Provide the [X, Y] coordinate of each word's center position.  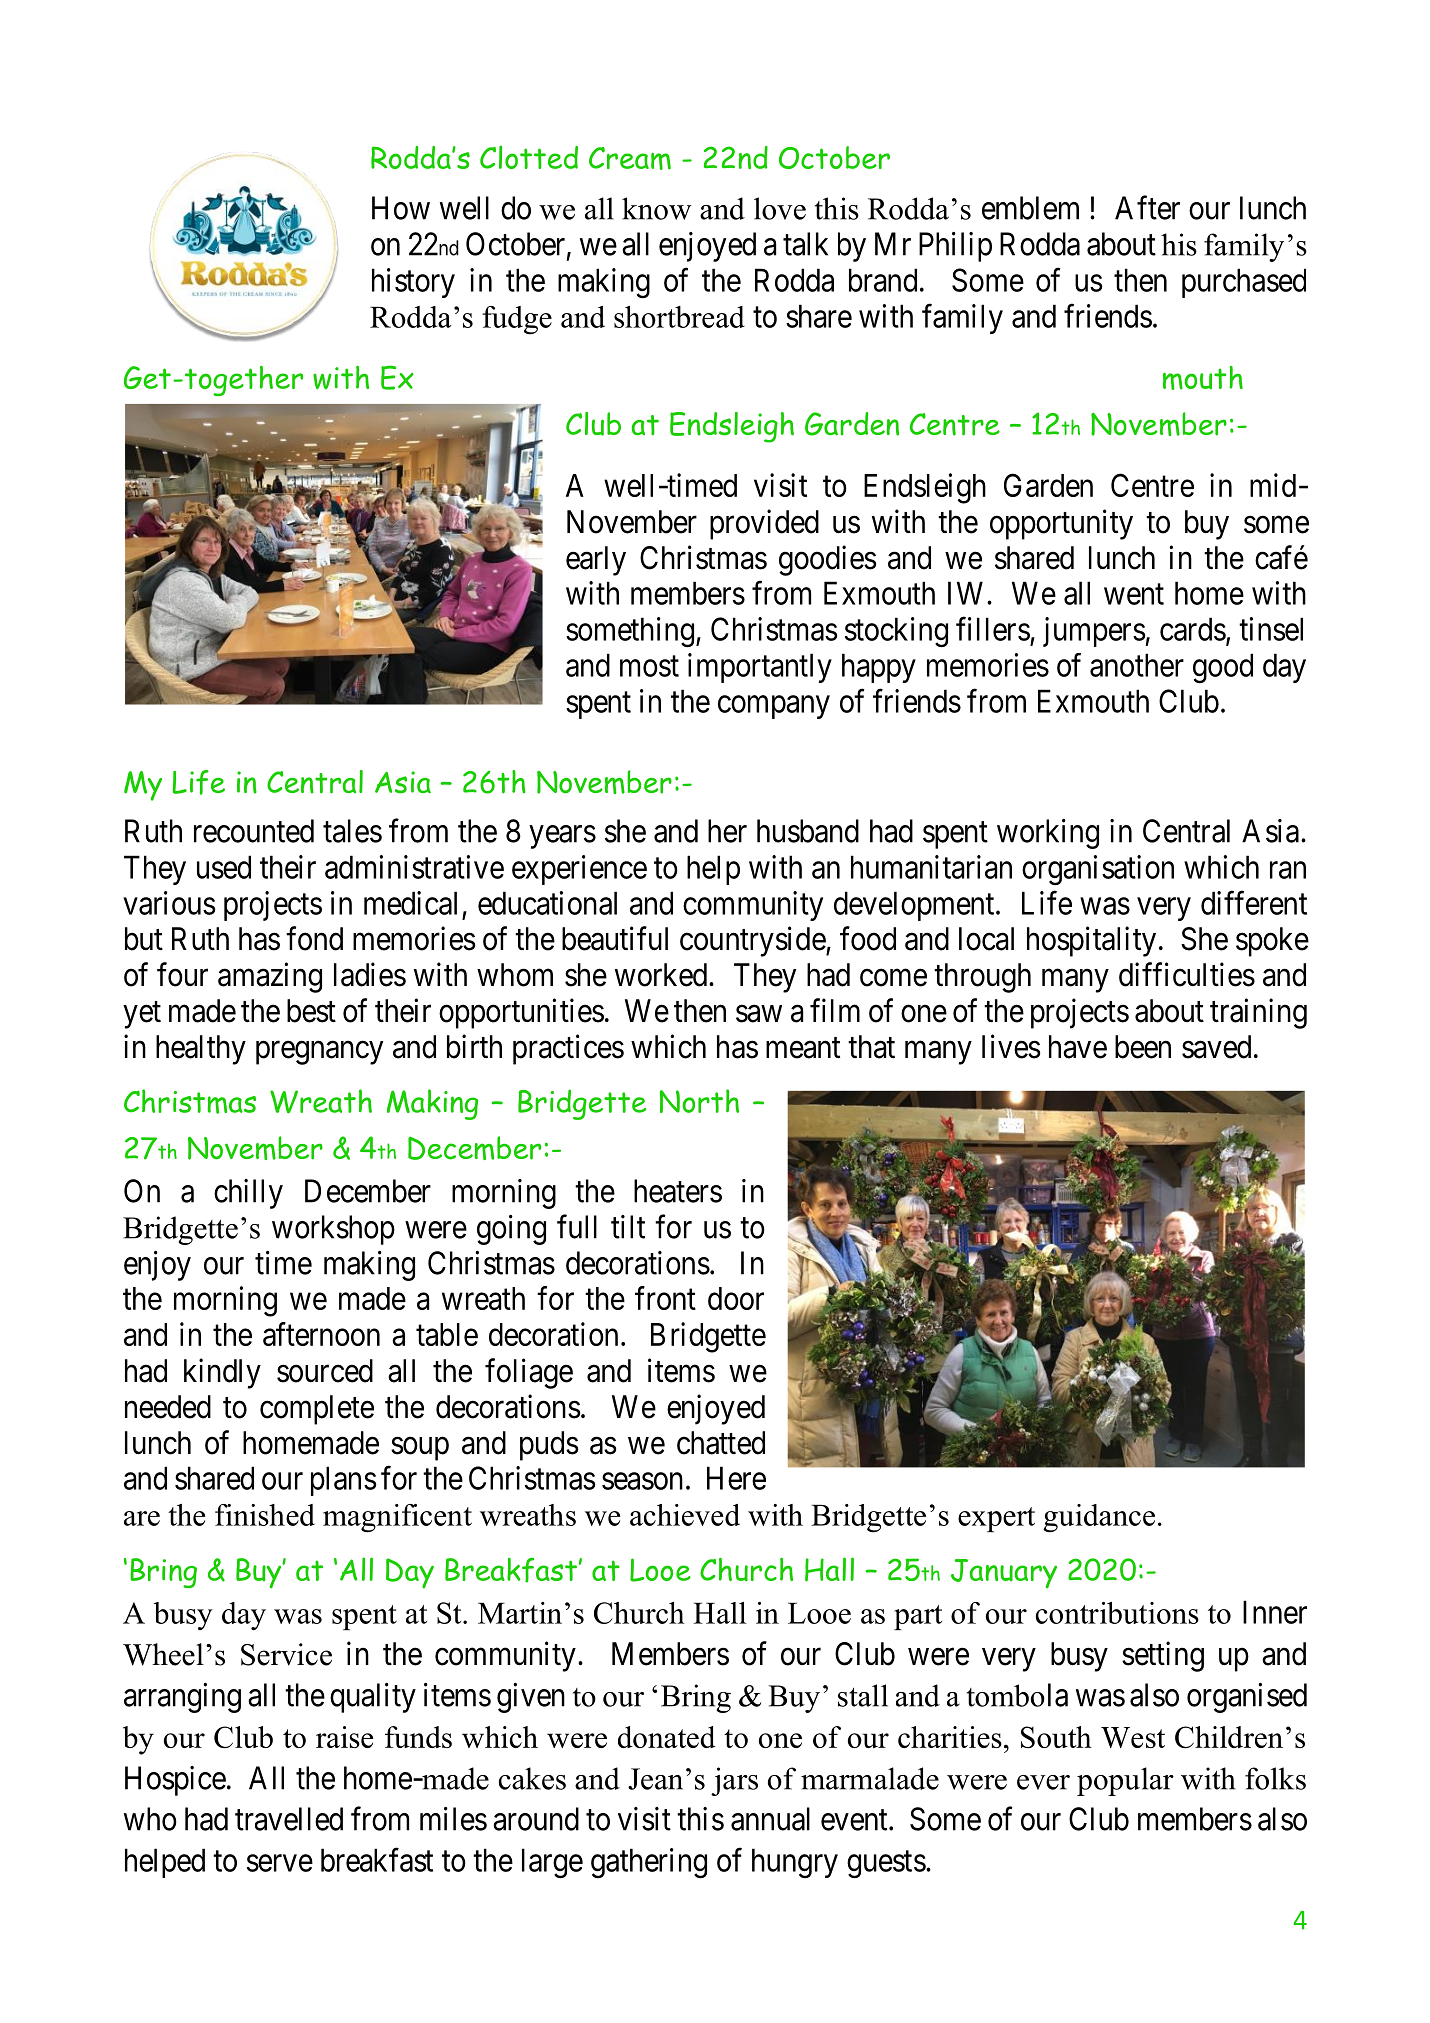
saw [759, 1014]
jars [734, 1781]
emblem [1030, 208]
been [1143, 1047]
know [656, 208]
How [401, 208]
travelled [289, 1819]
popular [1125, 1781]
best [311, 1011]
